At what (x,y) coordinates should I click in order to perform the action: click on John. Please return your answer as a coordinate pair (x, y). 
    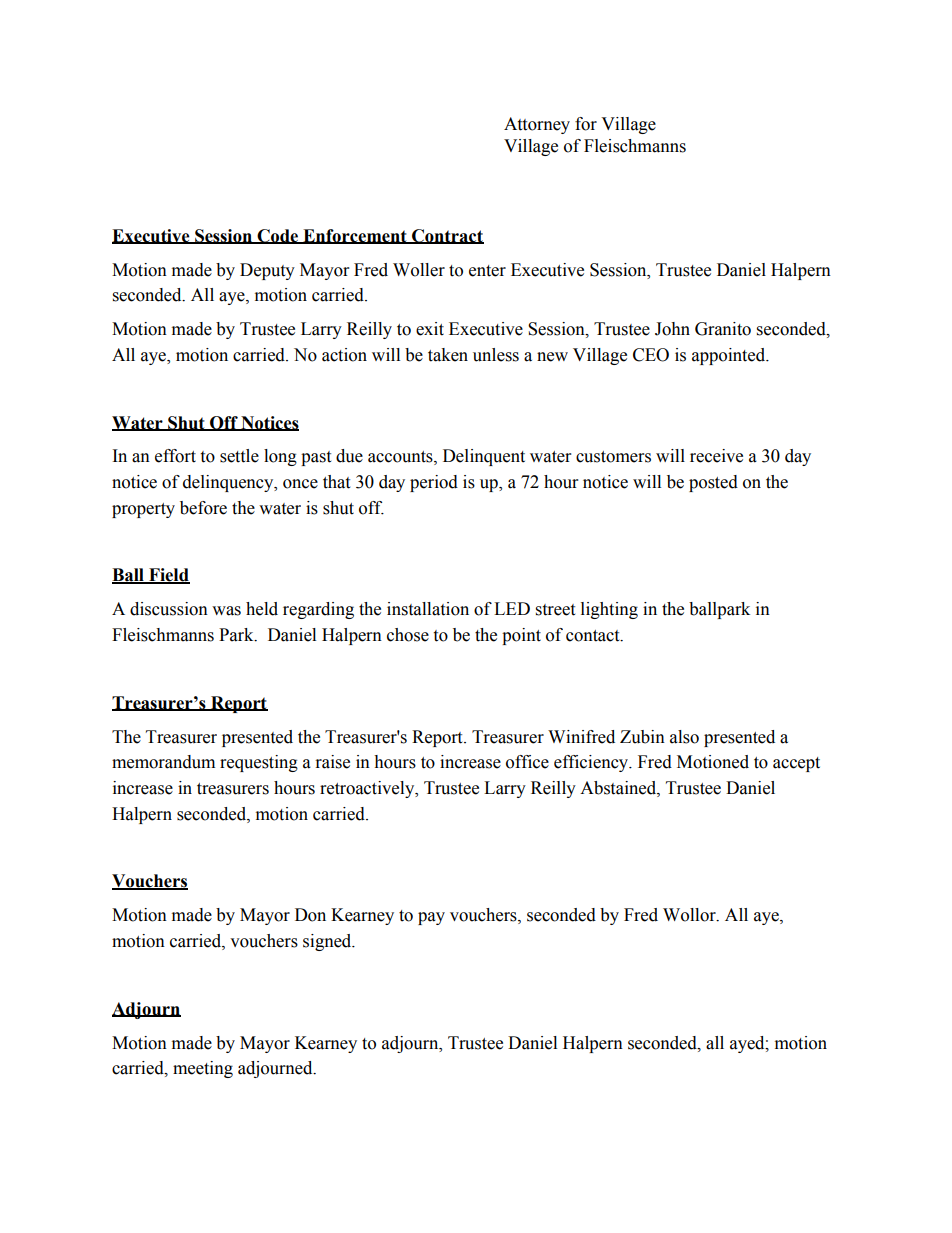
    Looking at the image, I should click on (672, 329).
